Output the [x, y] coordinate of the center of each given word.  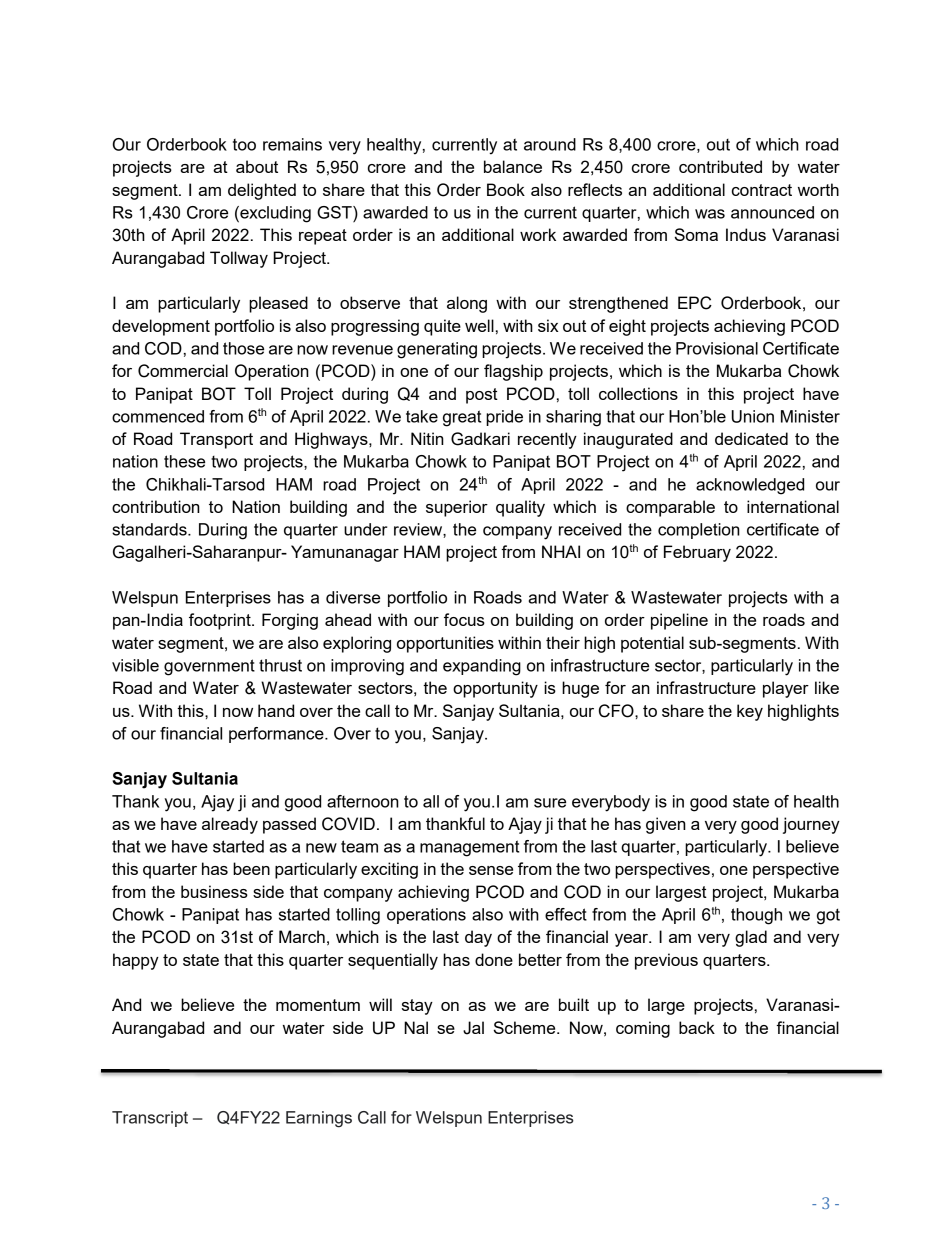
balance [513, 166]
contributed [720, 166]
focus [464, 619]
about [257, 166]
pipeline [679, 621]
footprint [221, 621]
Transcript [150, 1119]
